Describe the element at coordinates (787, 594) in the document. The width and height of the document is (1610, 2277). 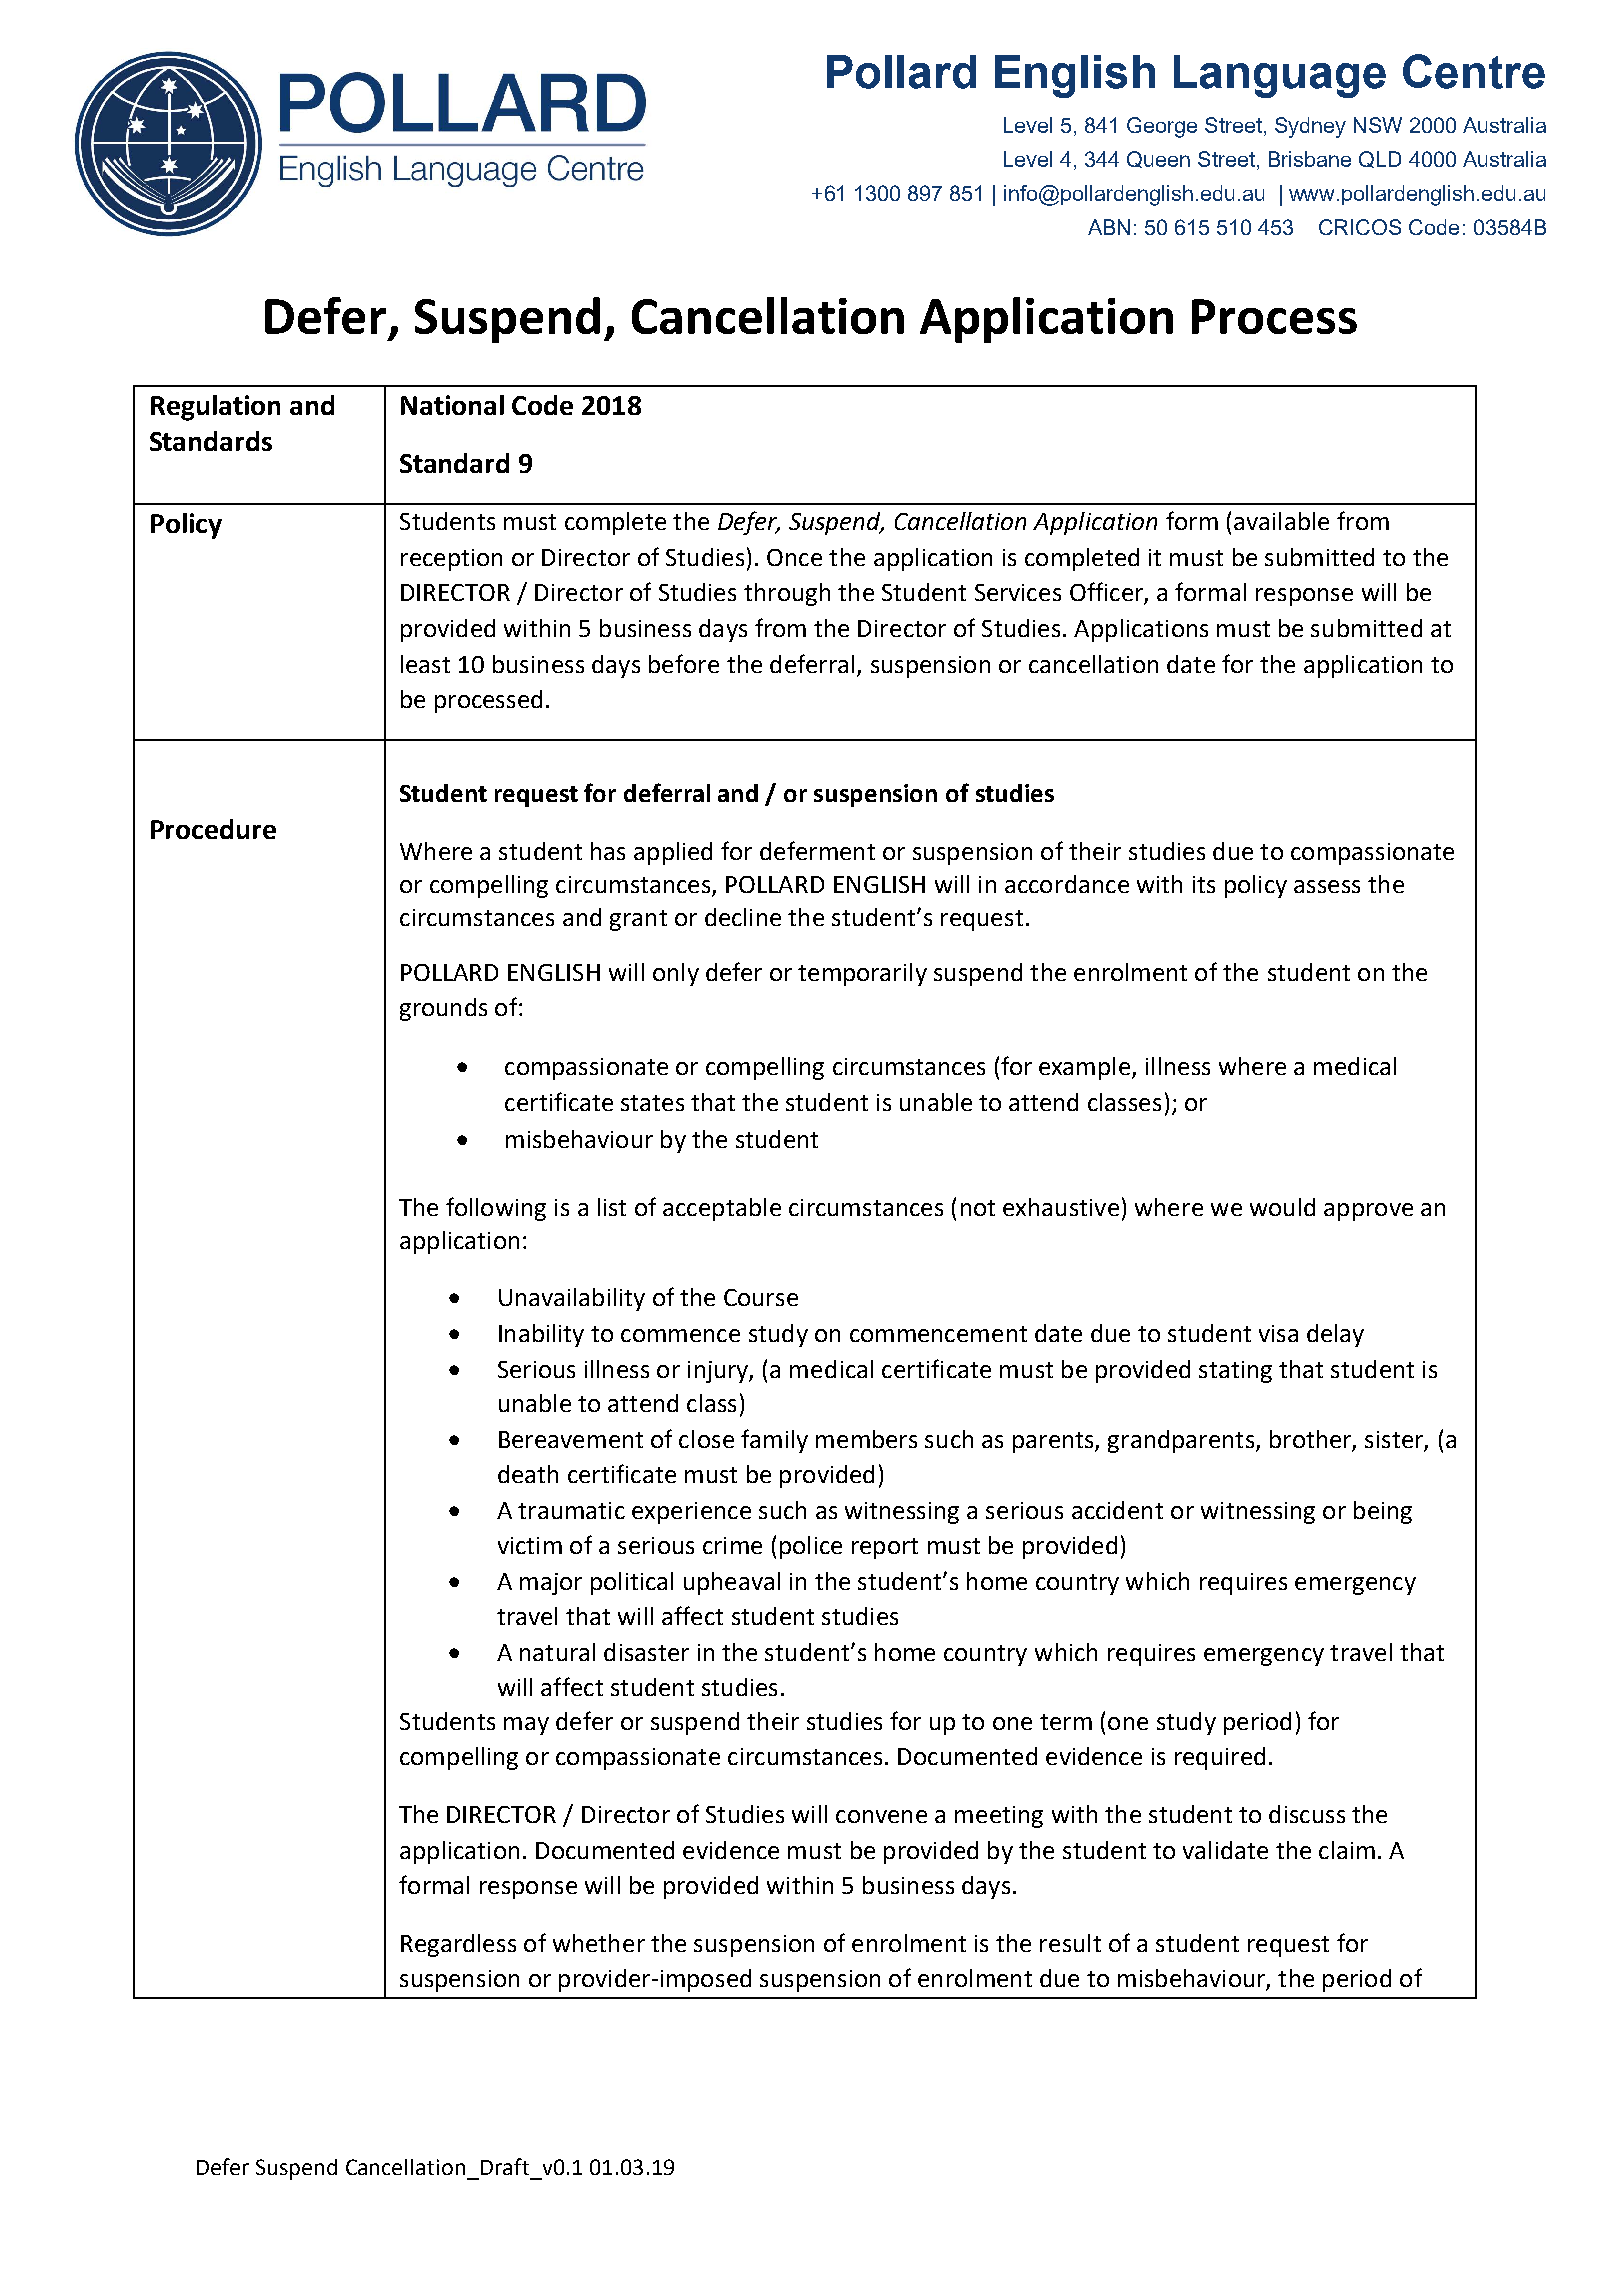
I see `through` at that location.
